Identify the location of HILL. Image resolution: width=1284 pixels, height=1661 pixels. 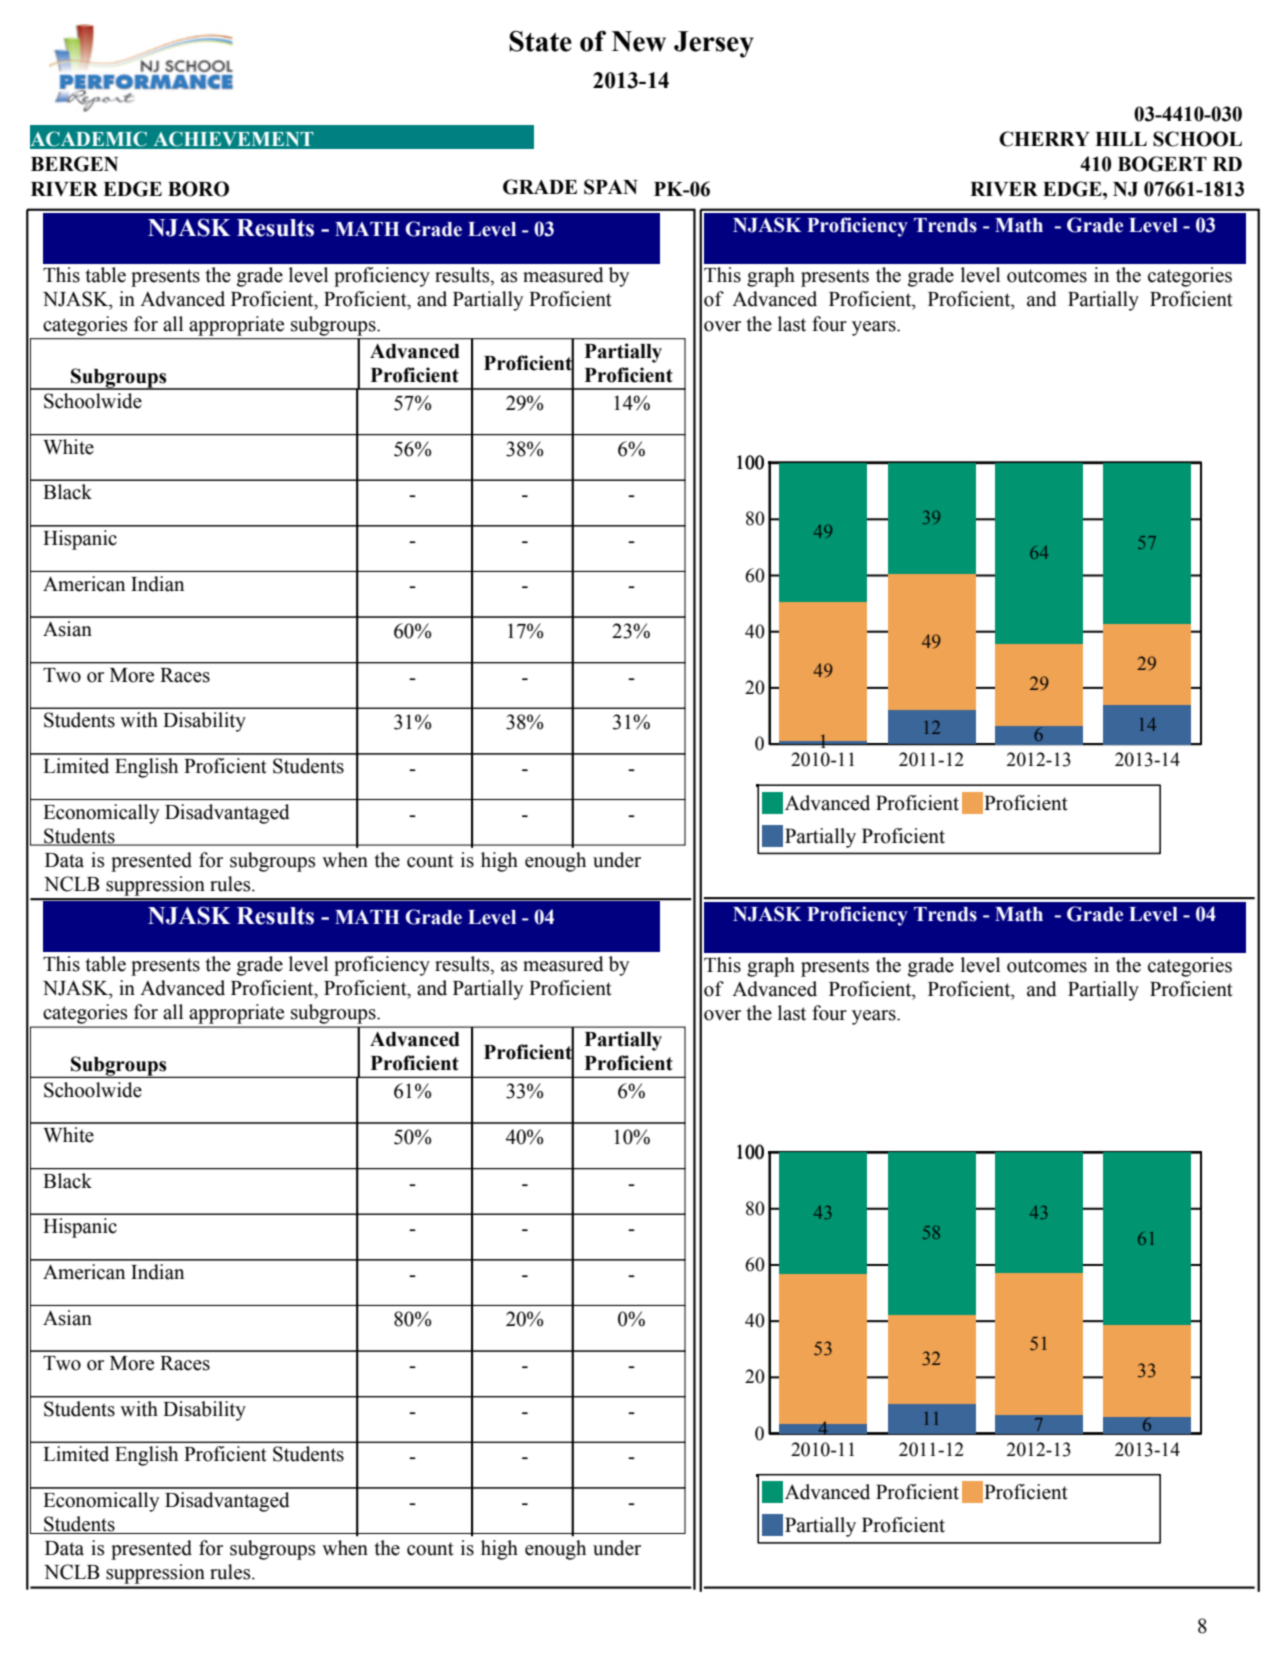
(1121, 139).
